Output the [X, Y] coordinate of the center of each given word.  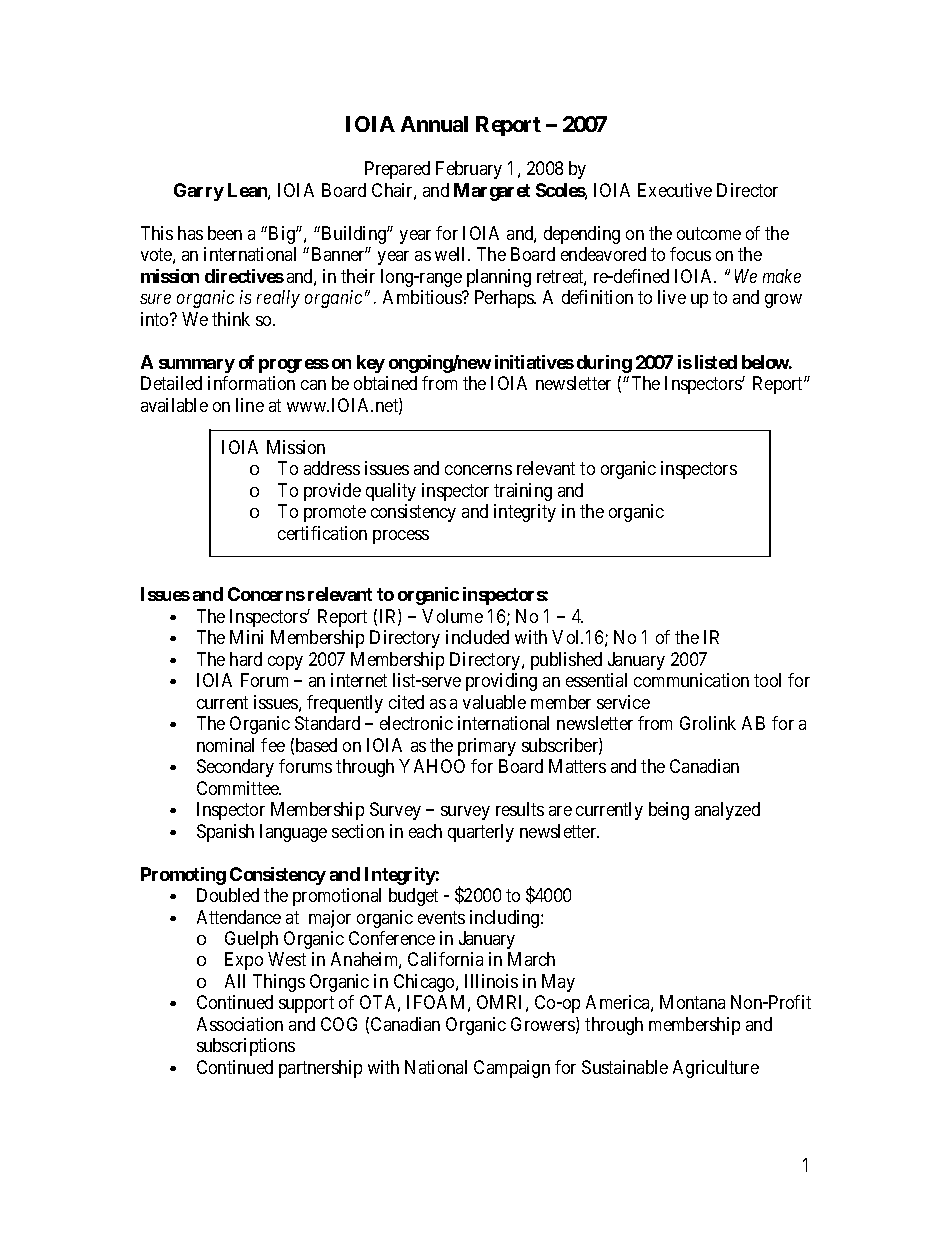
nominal [225, 745]
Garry [199, 192]
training [523, 492]
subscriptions [246, 1047]
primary [487, 747]
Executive [675, 190]
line [250, 405]
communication [691, 680]
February [469, 170]
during [604, 364]
